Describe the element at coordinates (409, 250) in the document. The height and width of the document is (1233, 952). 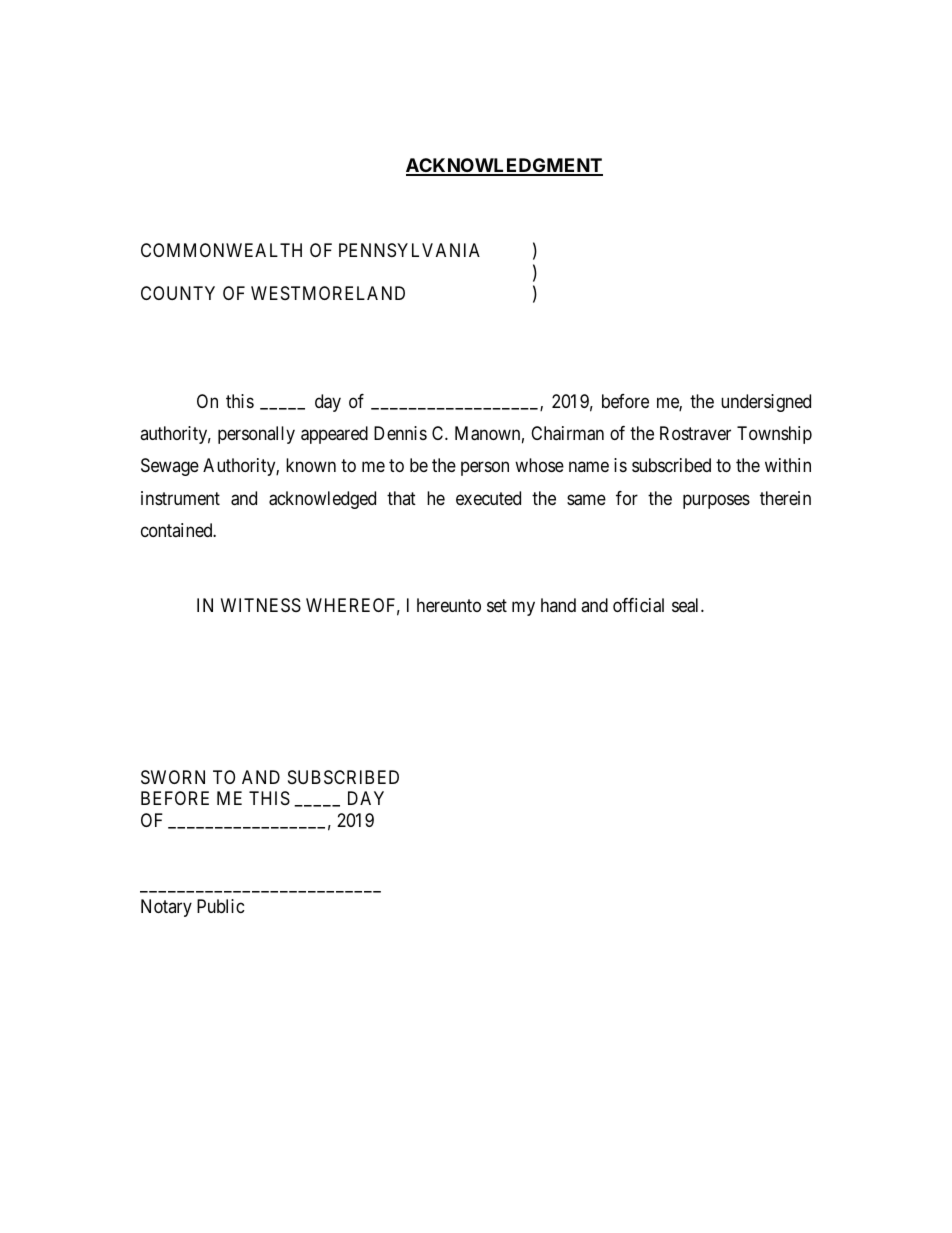
I see `PENNSYLVANIA` at that location.
